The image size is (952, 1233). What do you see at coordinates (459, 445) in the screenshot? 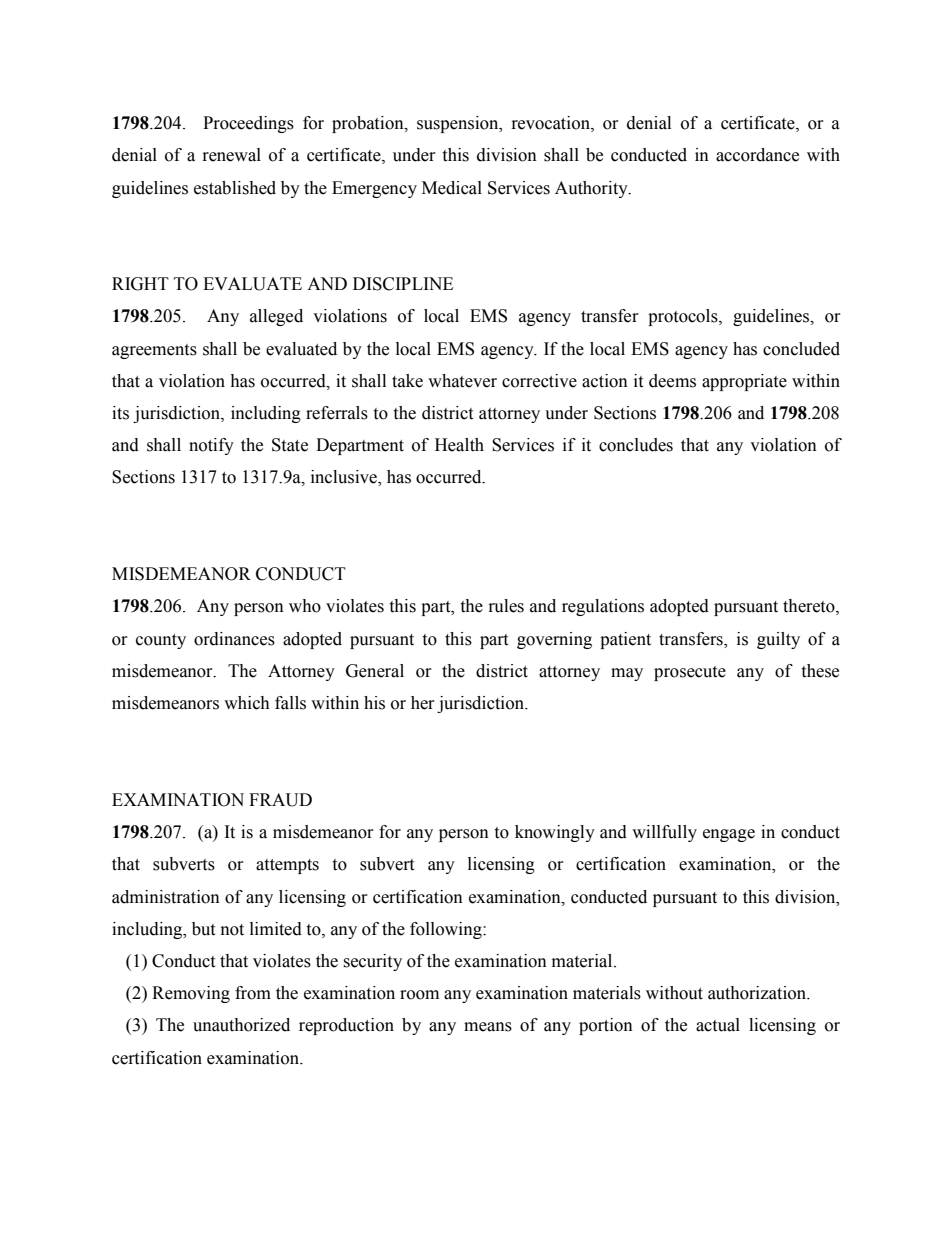
I see `Health` at bounding box center [459, 445].
